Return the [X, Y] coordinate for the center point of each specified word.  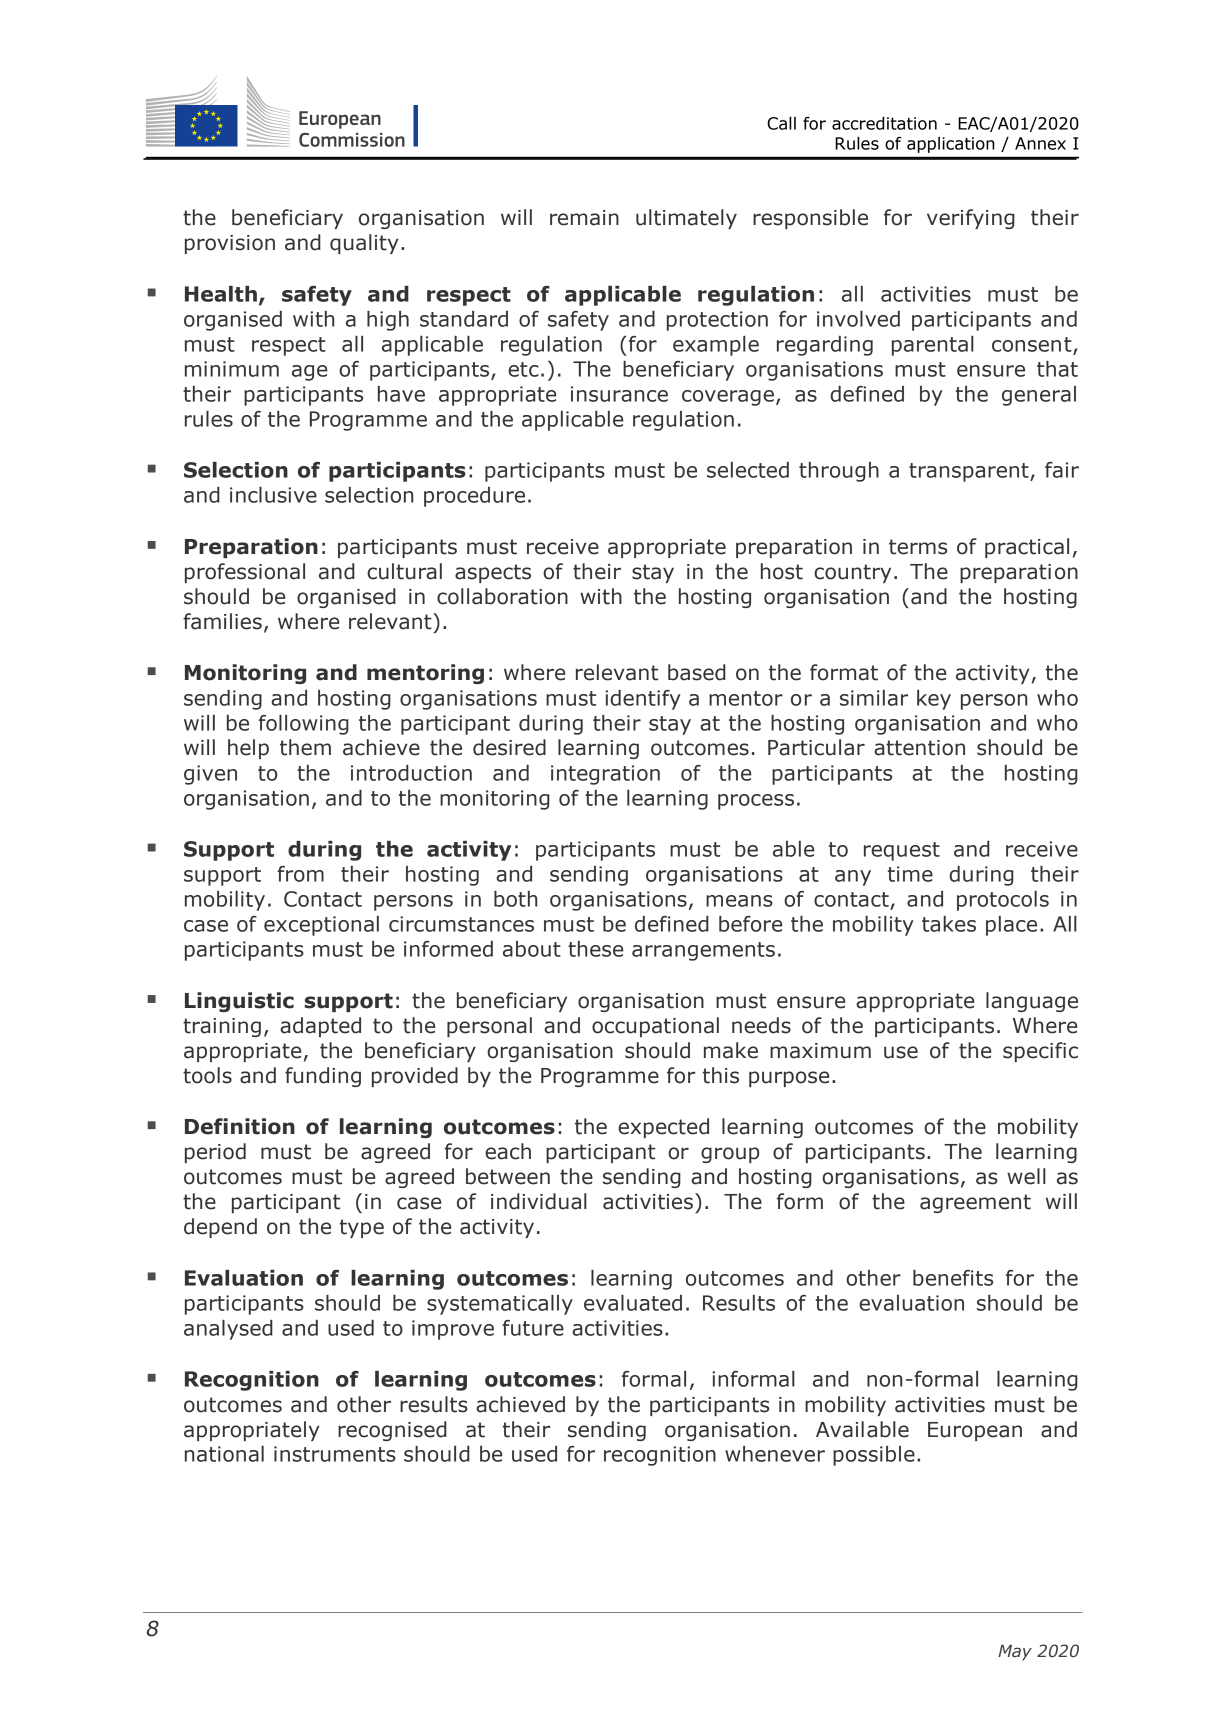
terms [918, 547]
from [300, 874]
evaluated [633, 1303]
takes [949, 924]
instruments [335, 1454]
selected [748, 470]
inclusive [273, 495]
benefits [953, 1278]
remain [584, 218]
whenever [775, 1454]
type [362, 1228]
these [595, 949]
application [951, 145]
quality [364, 244]
